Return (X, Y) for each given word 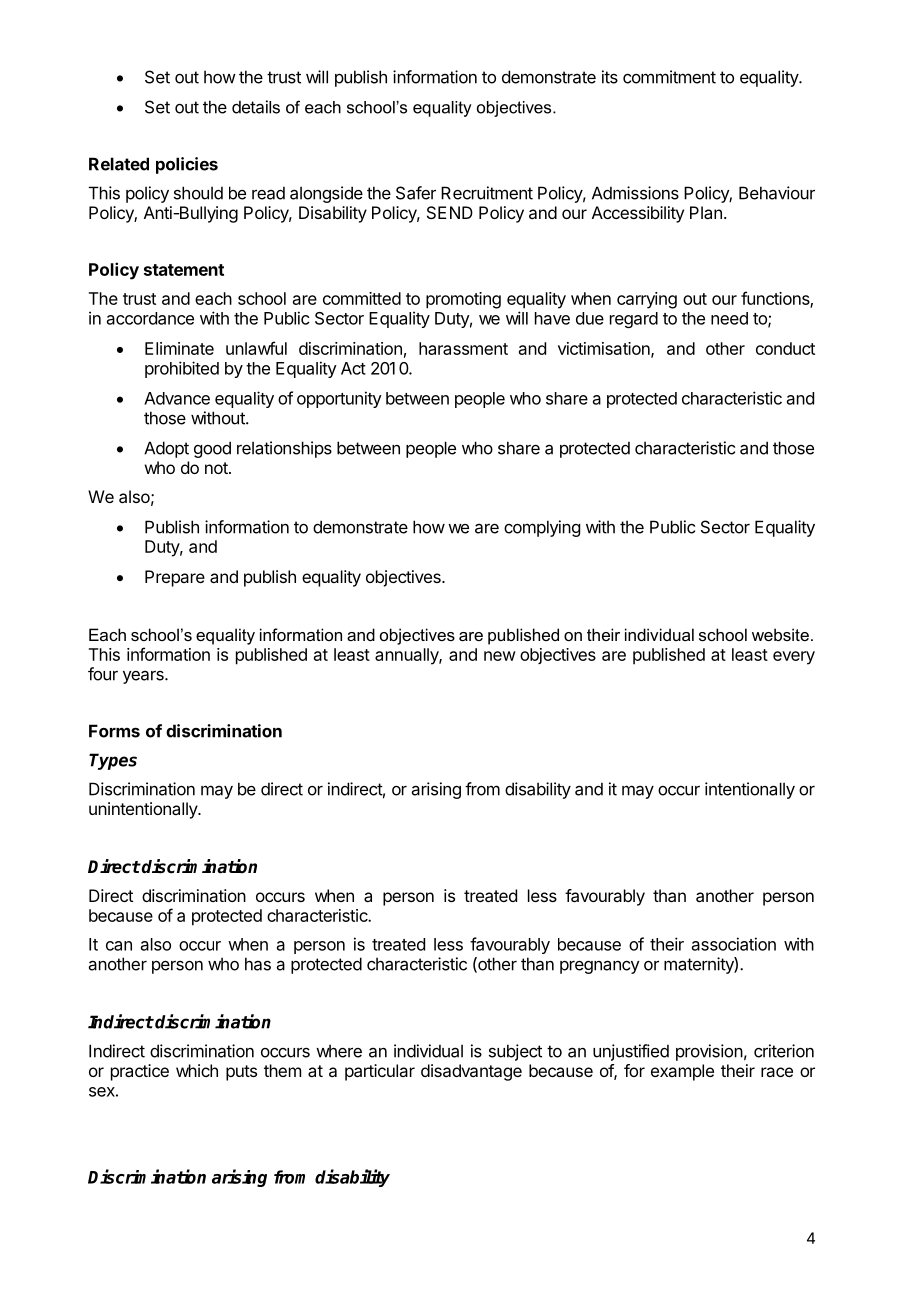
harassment (463, 348)
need (729, 318)
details (256, 107)
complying (542, 528)
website (780, 634)
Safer (416, 193)
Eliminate (179, 348)
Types (113, 761)
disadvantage (471, 1072)
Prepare (175, 578)
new (500, 656)
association (734, 944)
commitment (669, 77)
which (197, 1070)
